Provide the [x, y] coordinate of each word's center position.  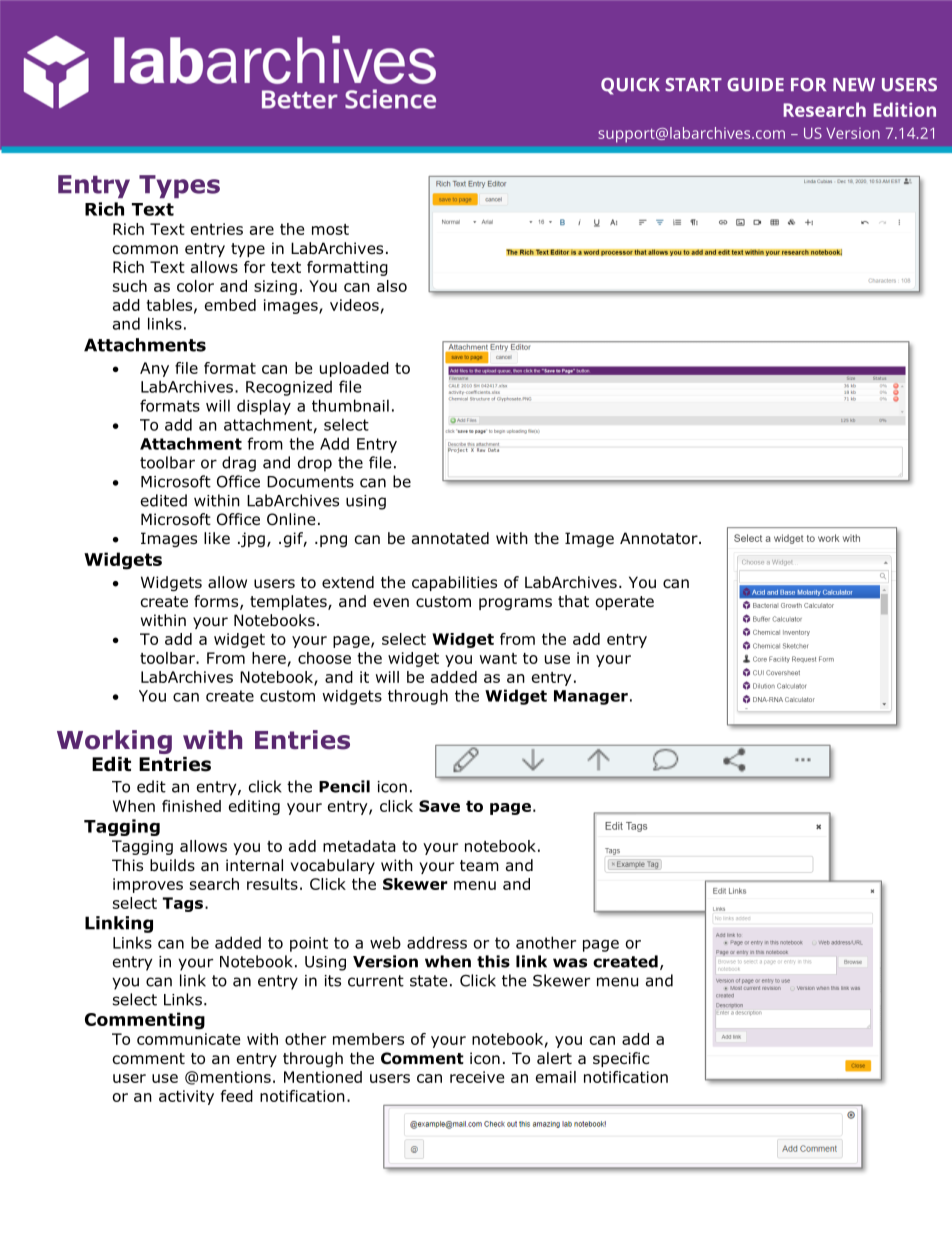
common [145, 250]
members [368, 1039]
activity [186, 1097]
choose [324, 658]
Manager [591, 697]
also [392, 286]
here [269, 658]
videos [354, 305]
